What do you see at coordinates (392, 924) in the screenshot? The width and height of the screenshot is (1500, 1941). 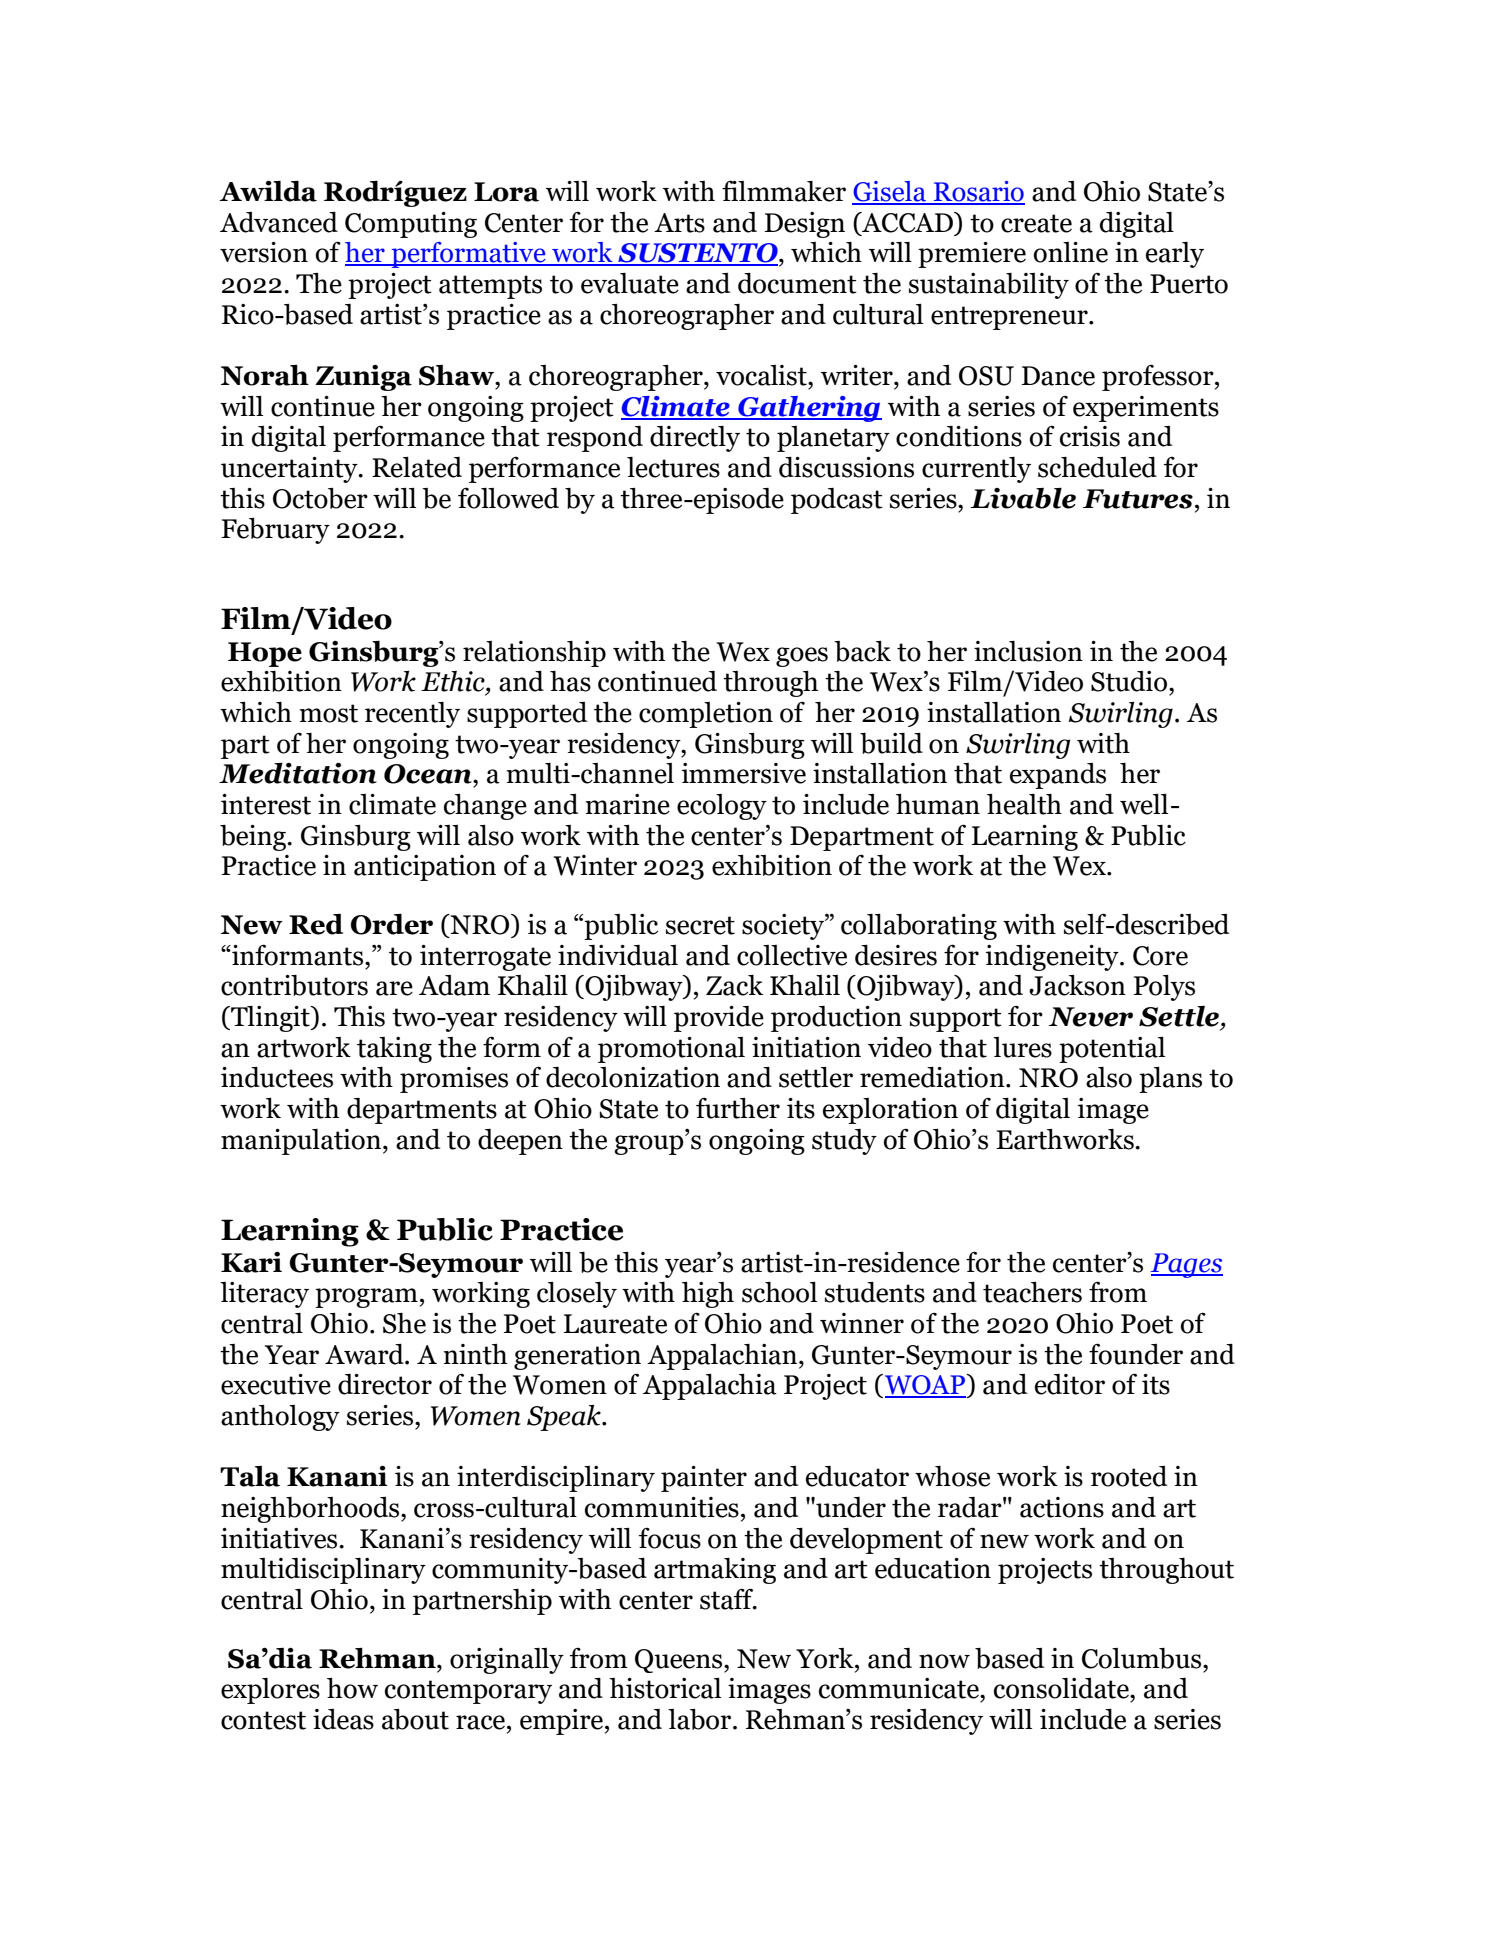 I see `Order` at bounding box center [392, 924].
